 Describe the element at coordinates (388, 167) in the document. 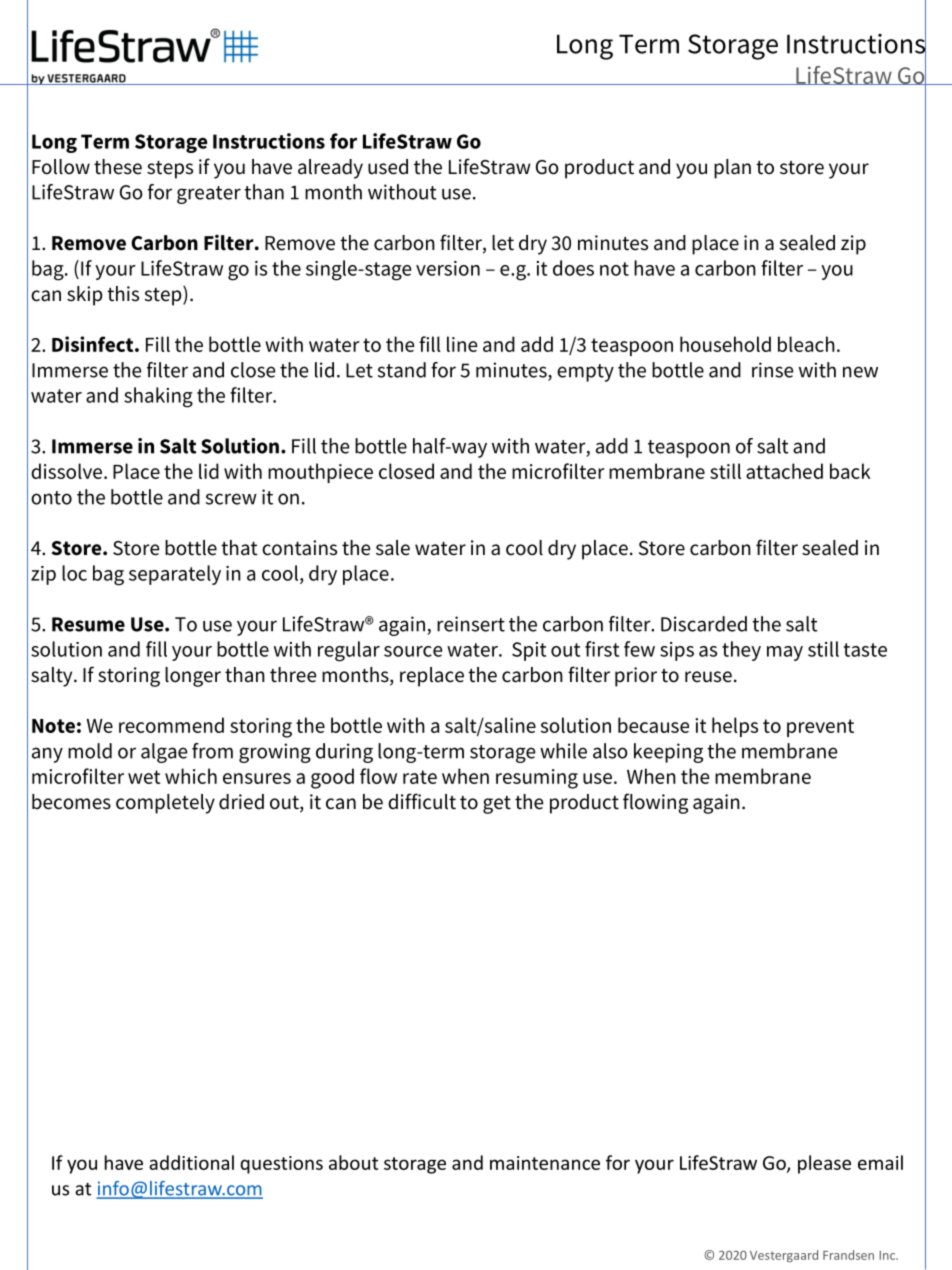

I see `used` at that location.
